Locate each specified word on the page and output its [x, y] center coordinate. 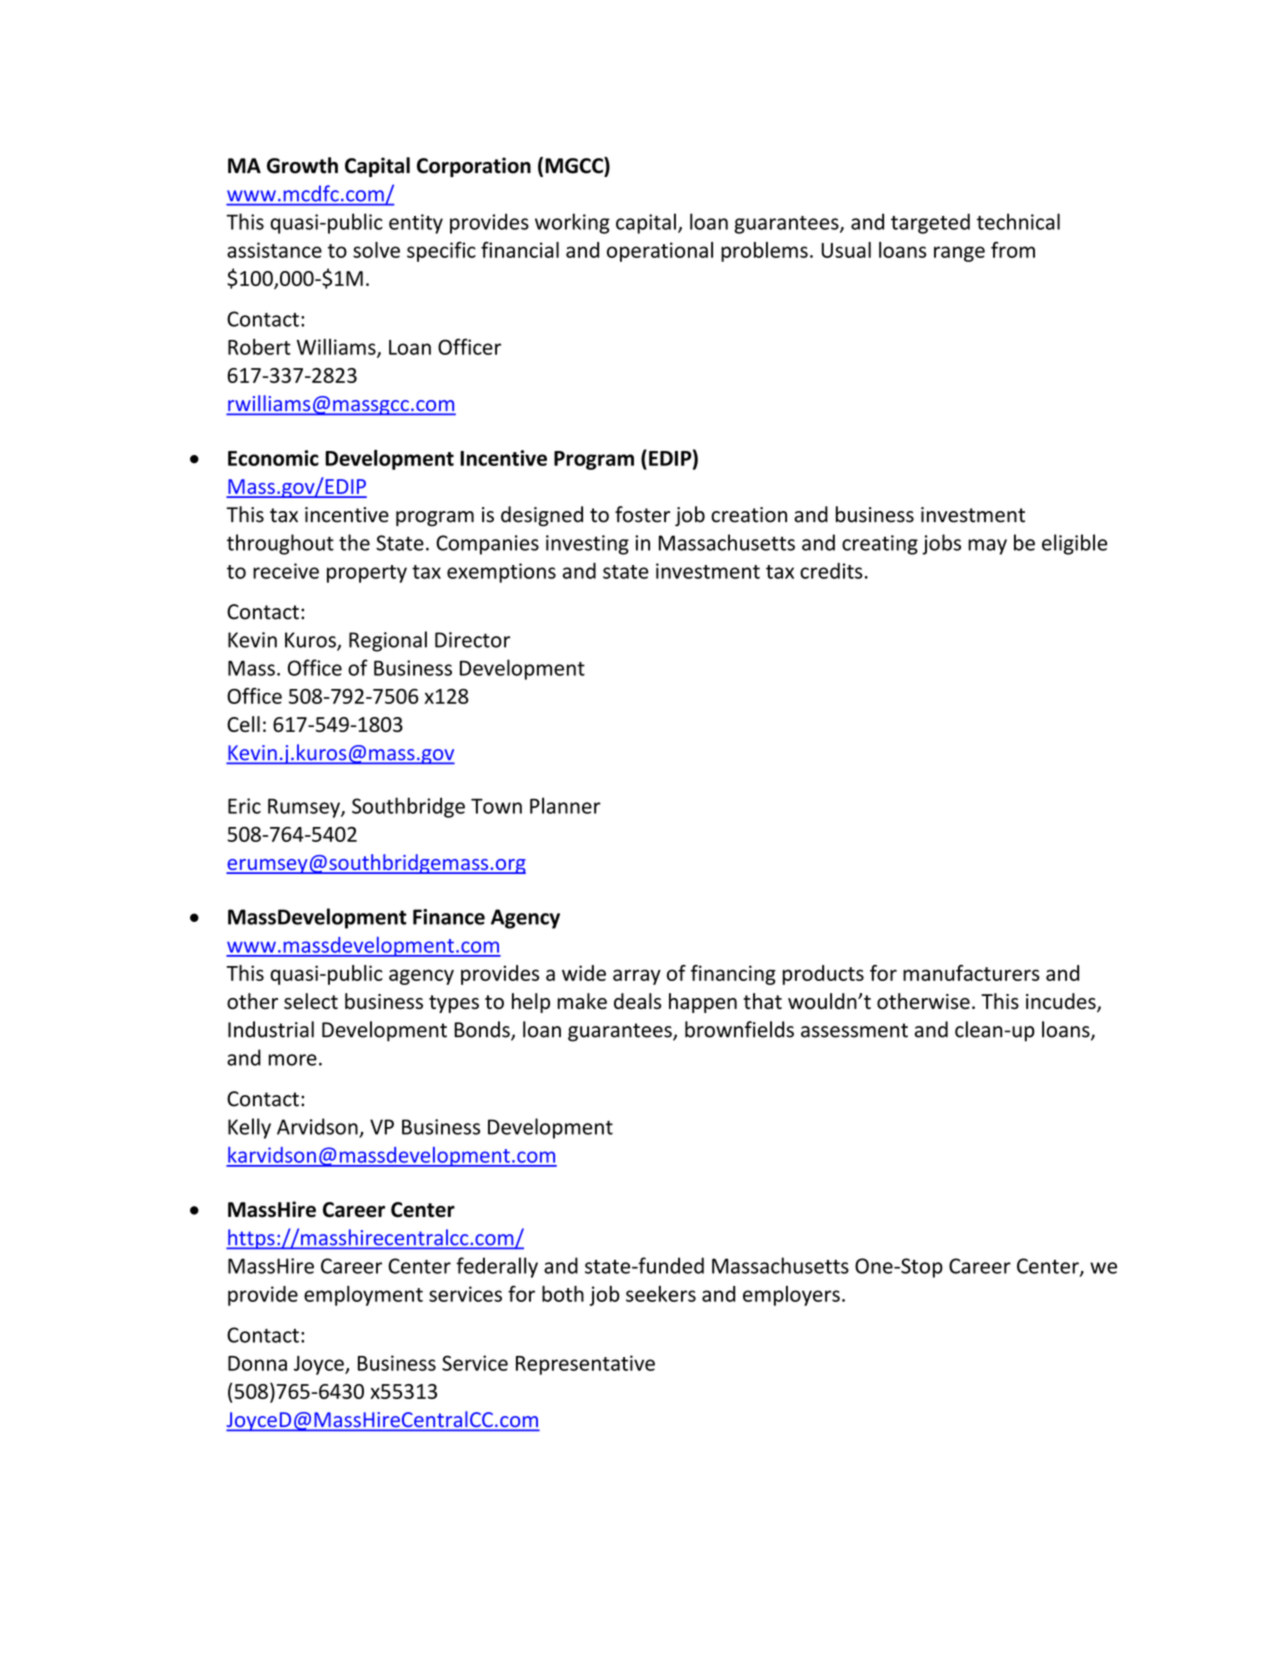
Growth [302, 165]
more [293, 1060]
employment [363, 1296]
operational [660, 252]
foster [642, 514]
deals [637, 1001]
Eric [244, 806]
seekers [661, 1294]
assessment [854, 1030]
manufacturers [971, 973]
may [987, 547]
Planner [565, 805]
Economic [273, 458]
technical [1018, 221]
